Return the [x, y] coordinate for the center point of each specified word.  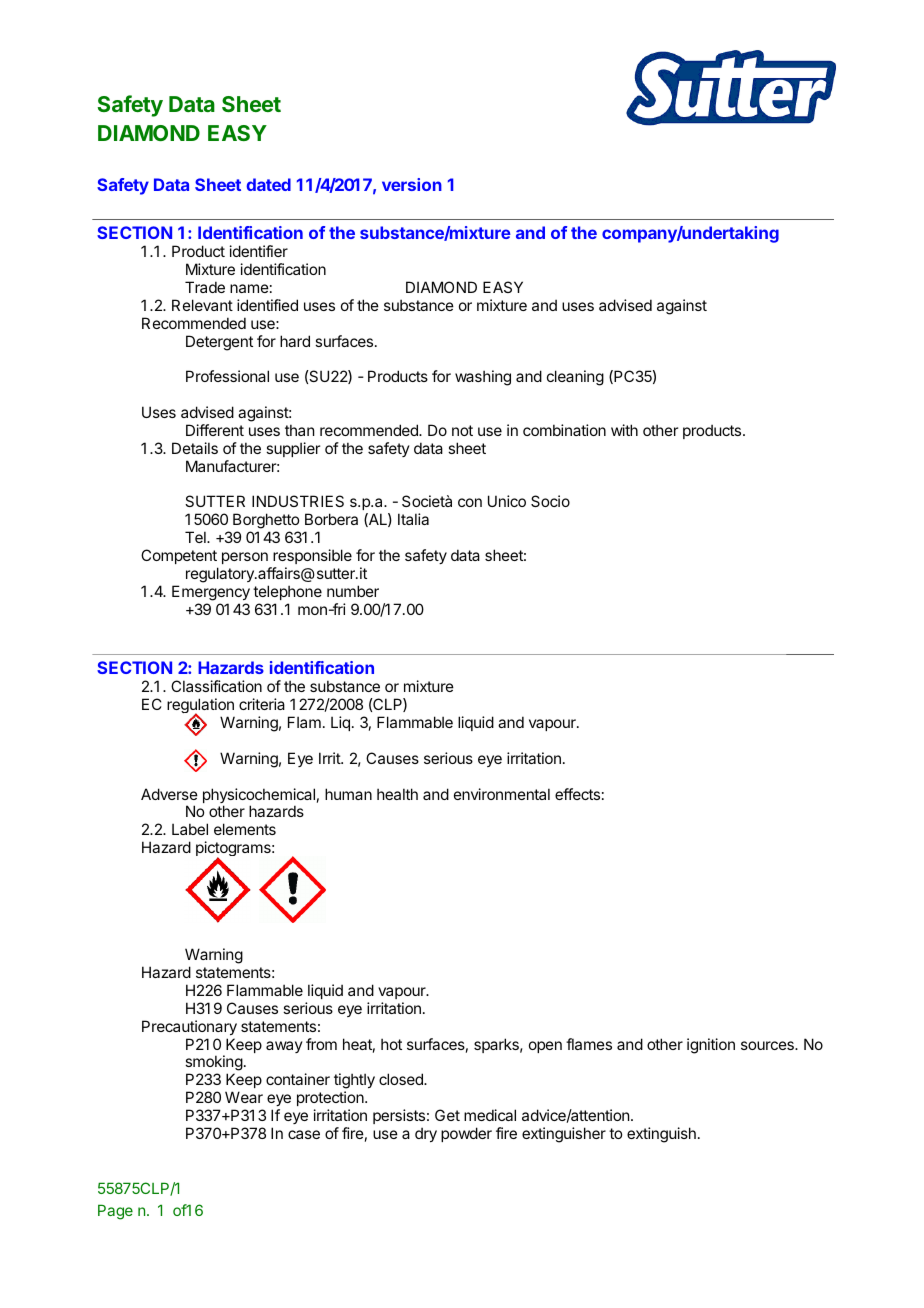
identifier [259, 251]
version [412, 184]
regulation [201, 707]
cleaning [575, 378]
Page [115, 1212]
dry [426, 1134]
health [397, 794]
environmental [502, 794]
